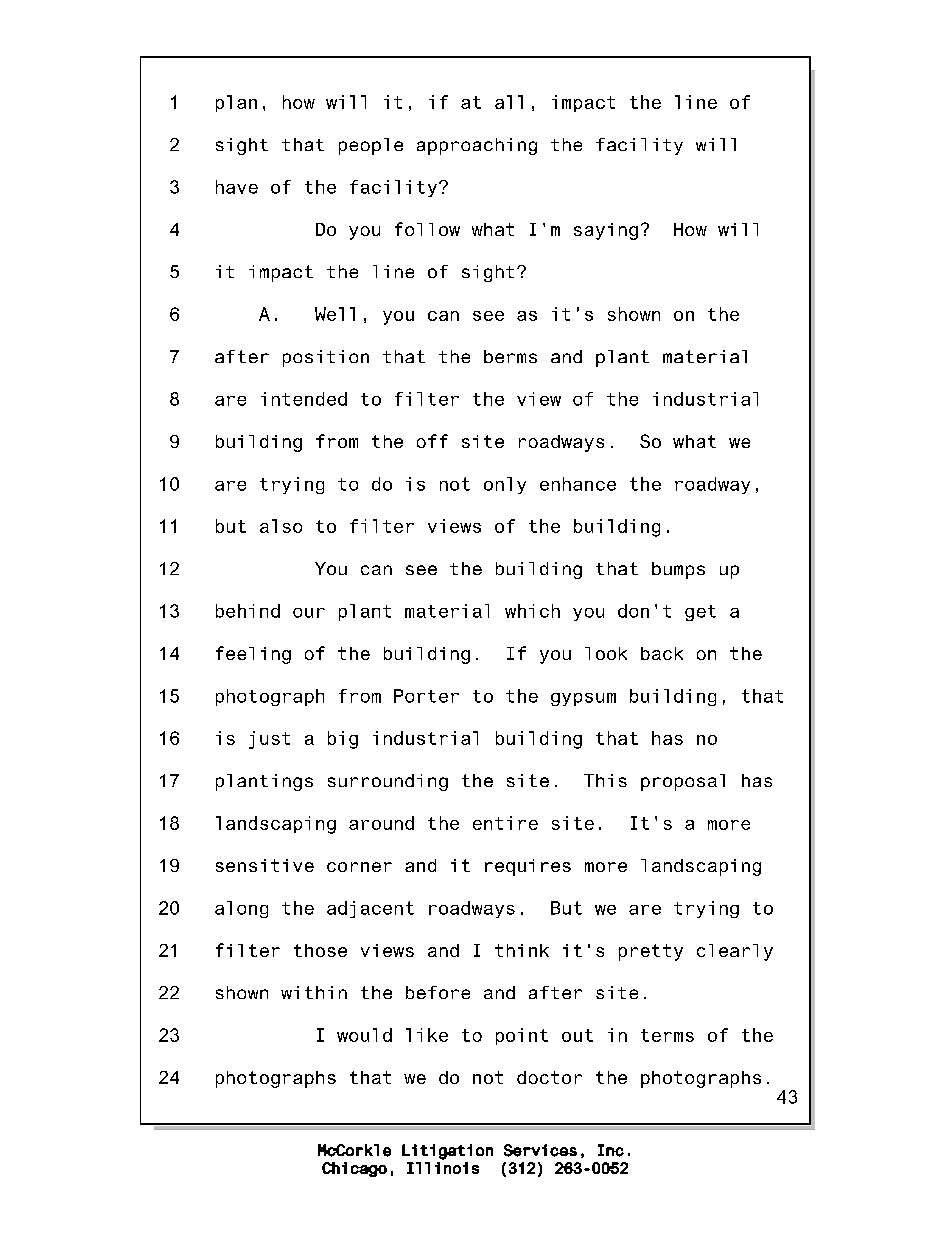 The image size is (952, 1233). I want to click on bumps, so click(678, 570).
